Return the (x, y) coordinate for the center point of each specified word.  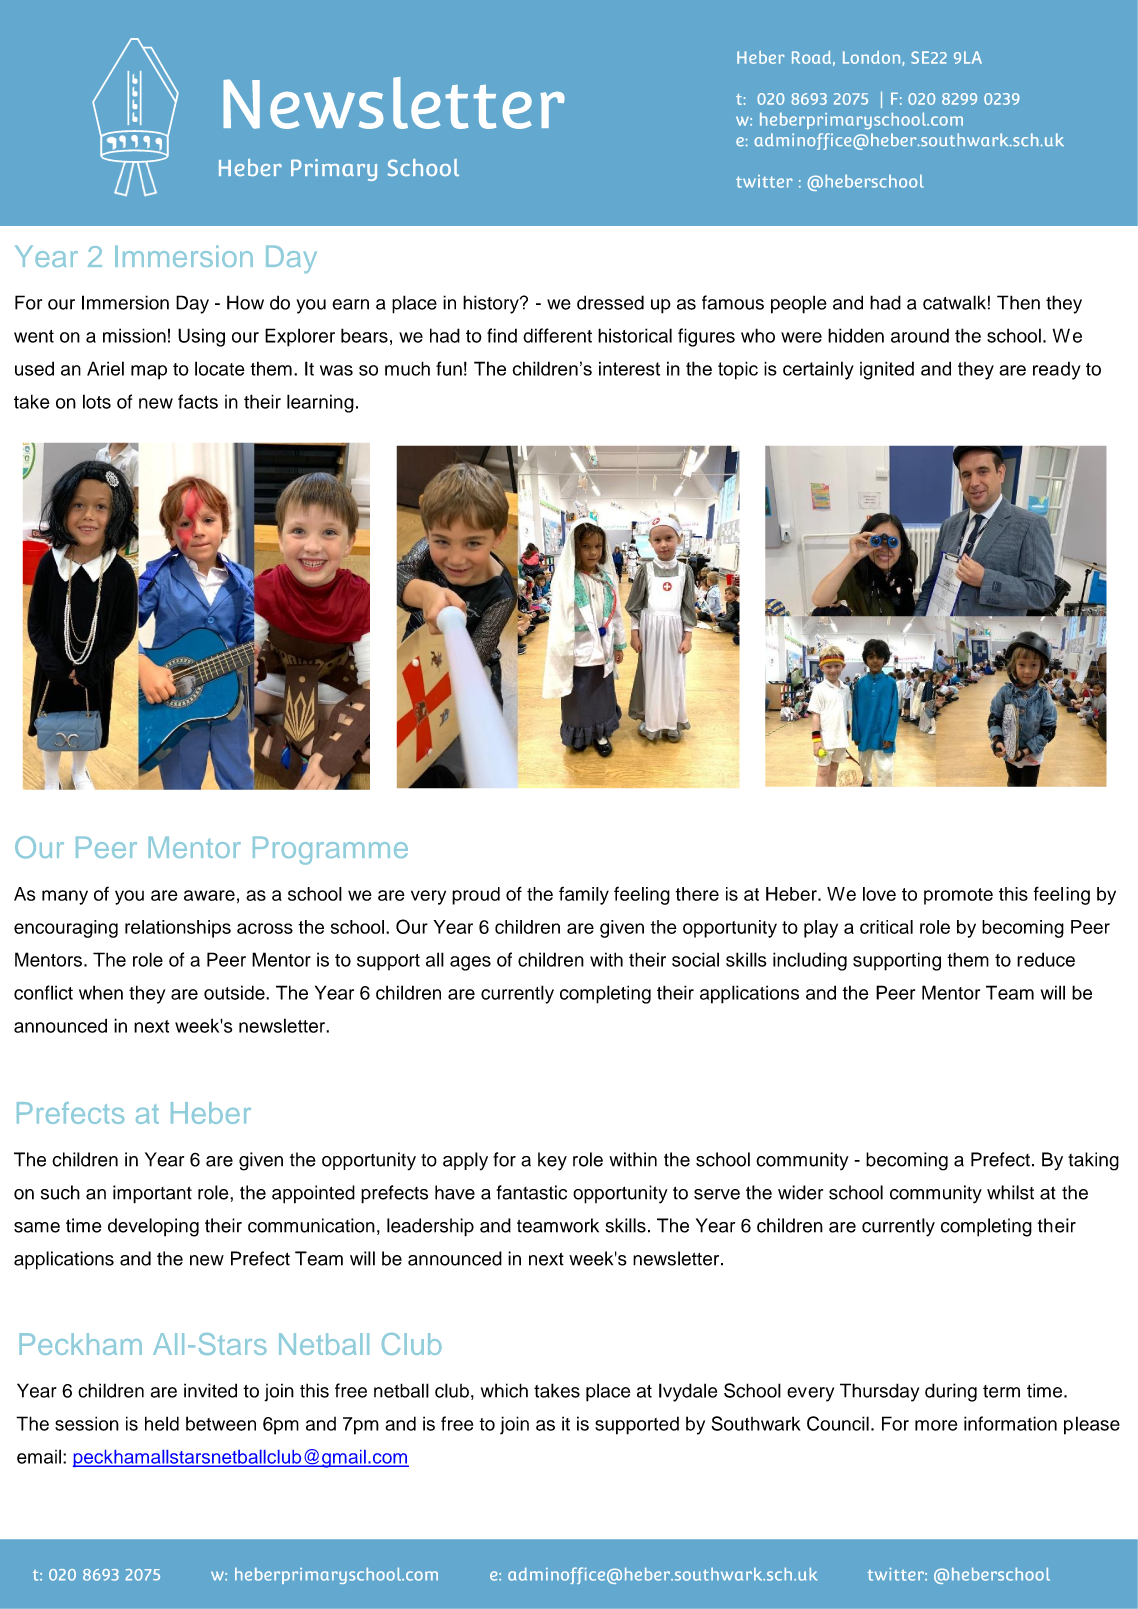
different (557, 335)
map (149, 372)
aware (209, 895)
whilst (1010, 1192)
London (873, 58)
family (584, 896)
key (552, 1161)
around (920, 335)
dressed (610, 302)
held (162, 1423)
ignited (887, 370)
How (245, 302)
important (152, 1194)
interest (629, 368)
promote (958, 896)
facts (198, 401)
